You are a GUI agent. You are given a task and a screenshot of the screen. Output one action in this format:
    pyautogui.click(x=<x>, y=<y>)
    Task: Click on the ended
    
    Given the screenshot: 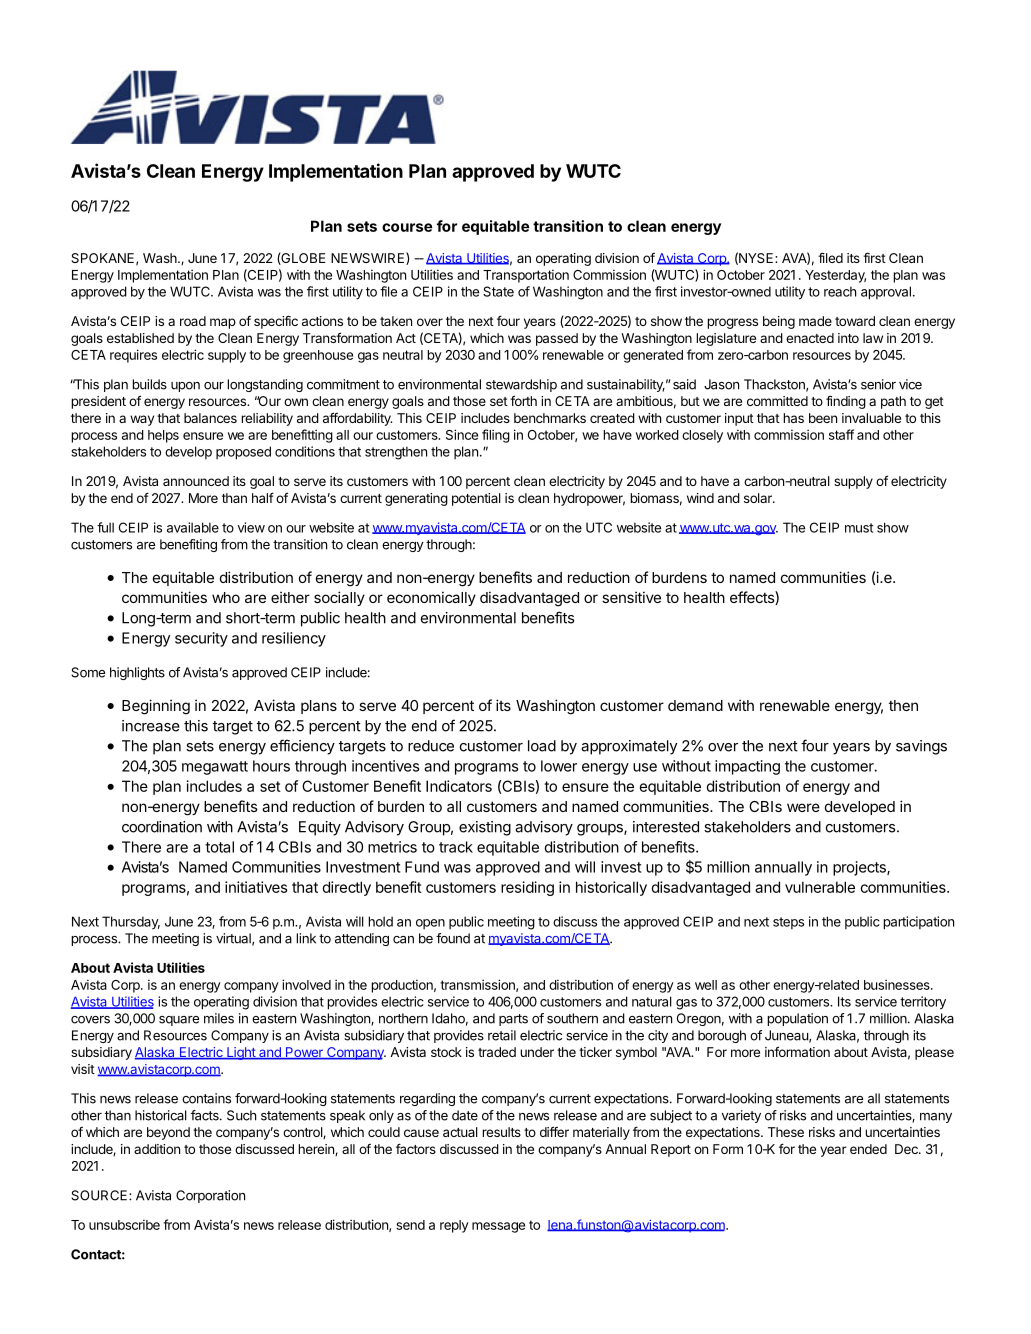 What is the action you would take?
    pyautogui.click(x=868, y=1149)
